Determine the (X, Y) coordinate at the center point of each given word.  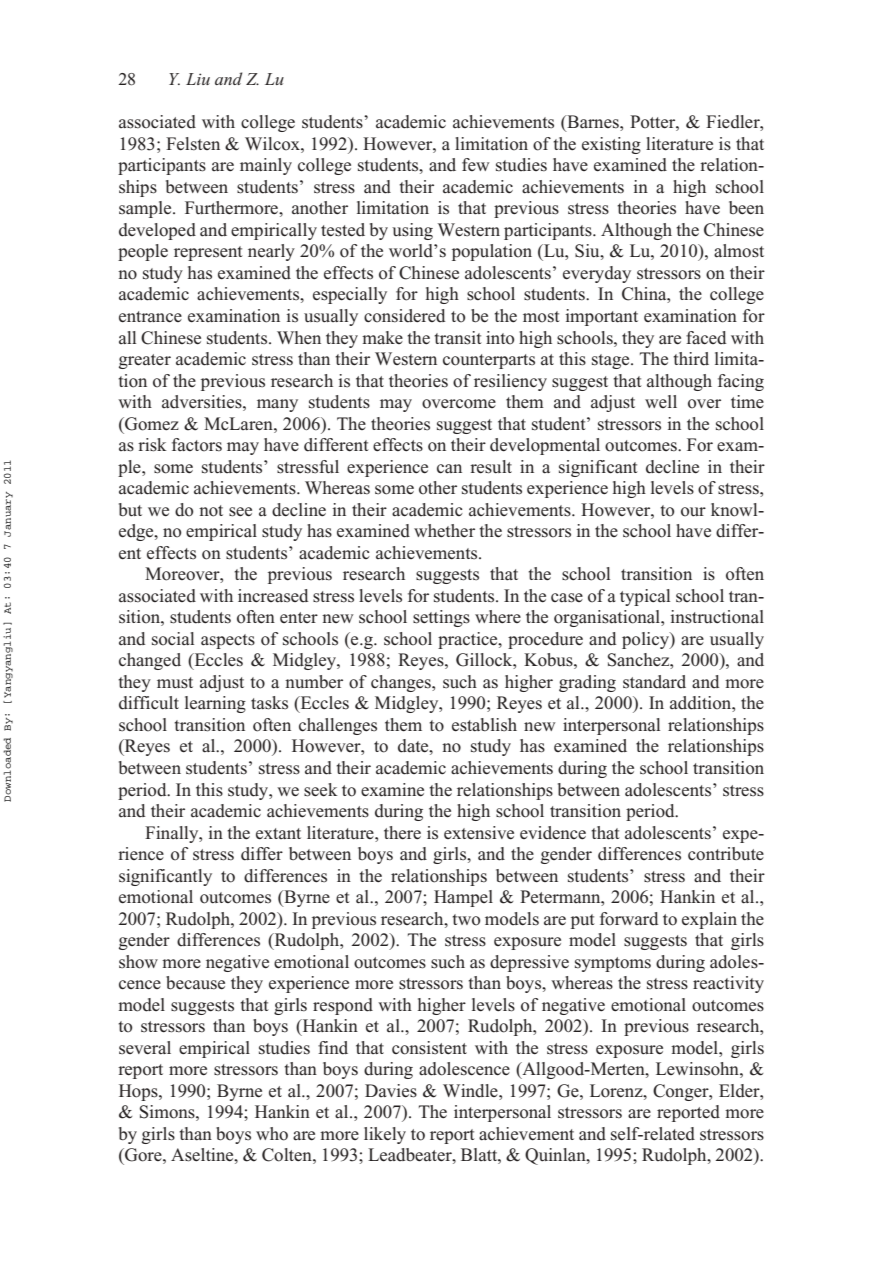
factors (197, 445)
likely (385, 1135)
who (272, 1134)
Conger (682, 1092)
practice (469, 640)
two (466, 920)
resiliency (510, 382)
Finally (173, 834)
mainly (266, 166)
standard (654, 682)
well (661, 401)
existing (611, 145)
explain (709, 920)
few (475, 164)
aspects (228, 641)
